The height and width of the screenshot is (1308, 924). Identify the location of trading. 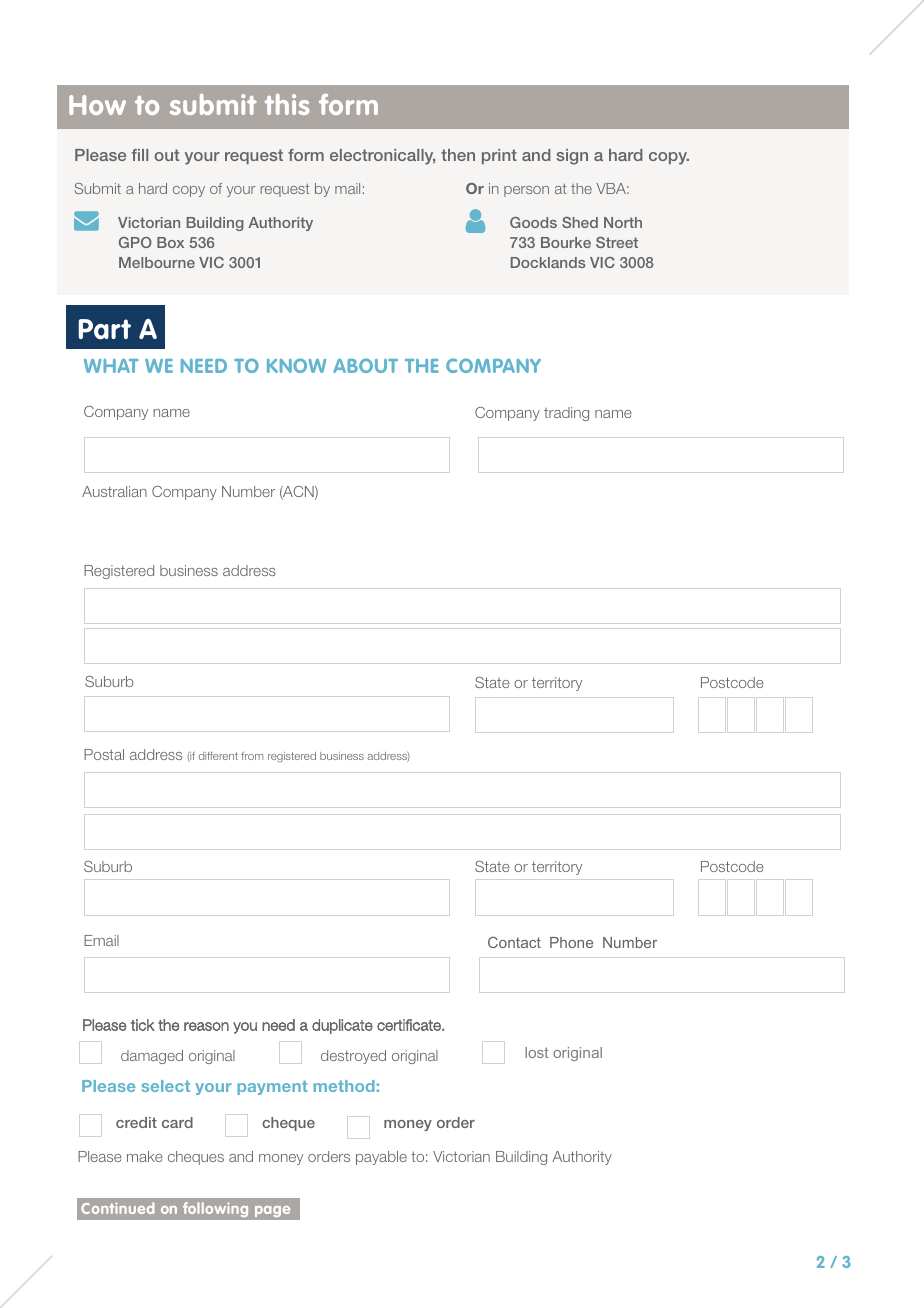
(566, 414).
